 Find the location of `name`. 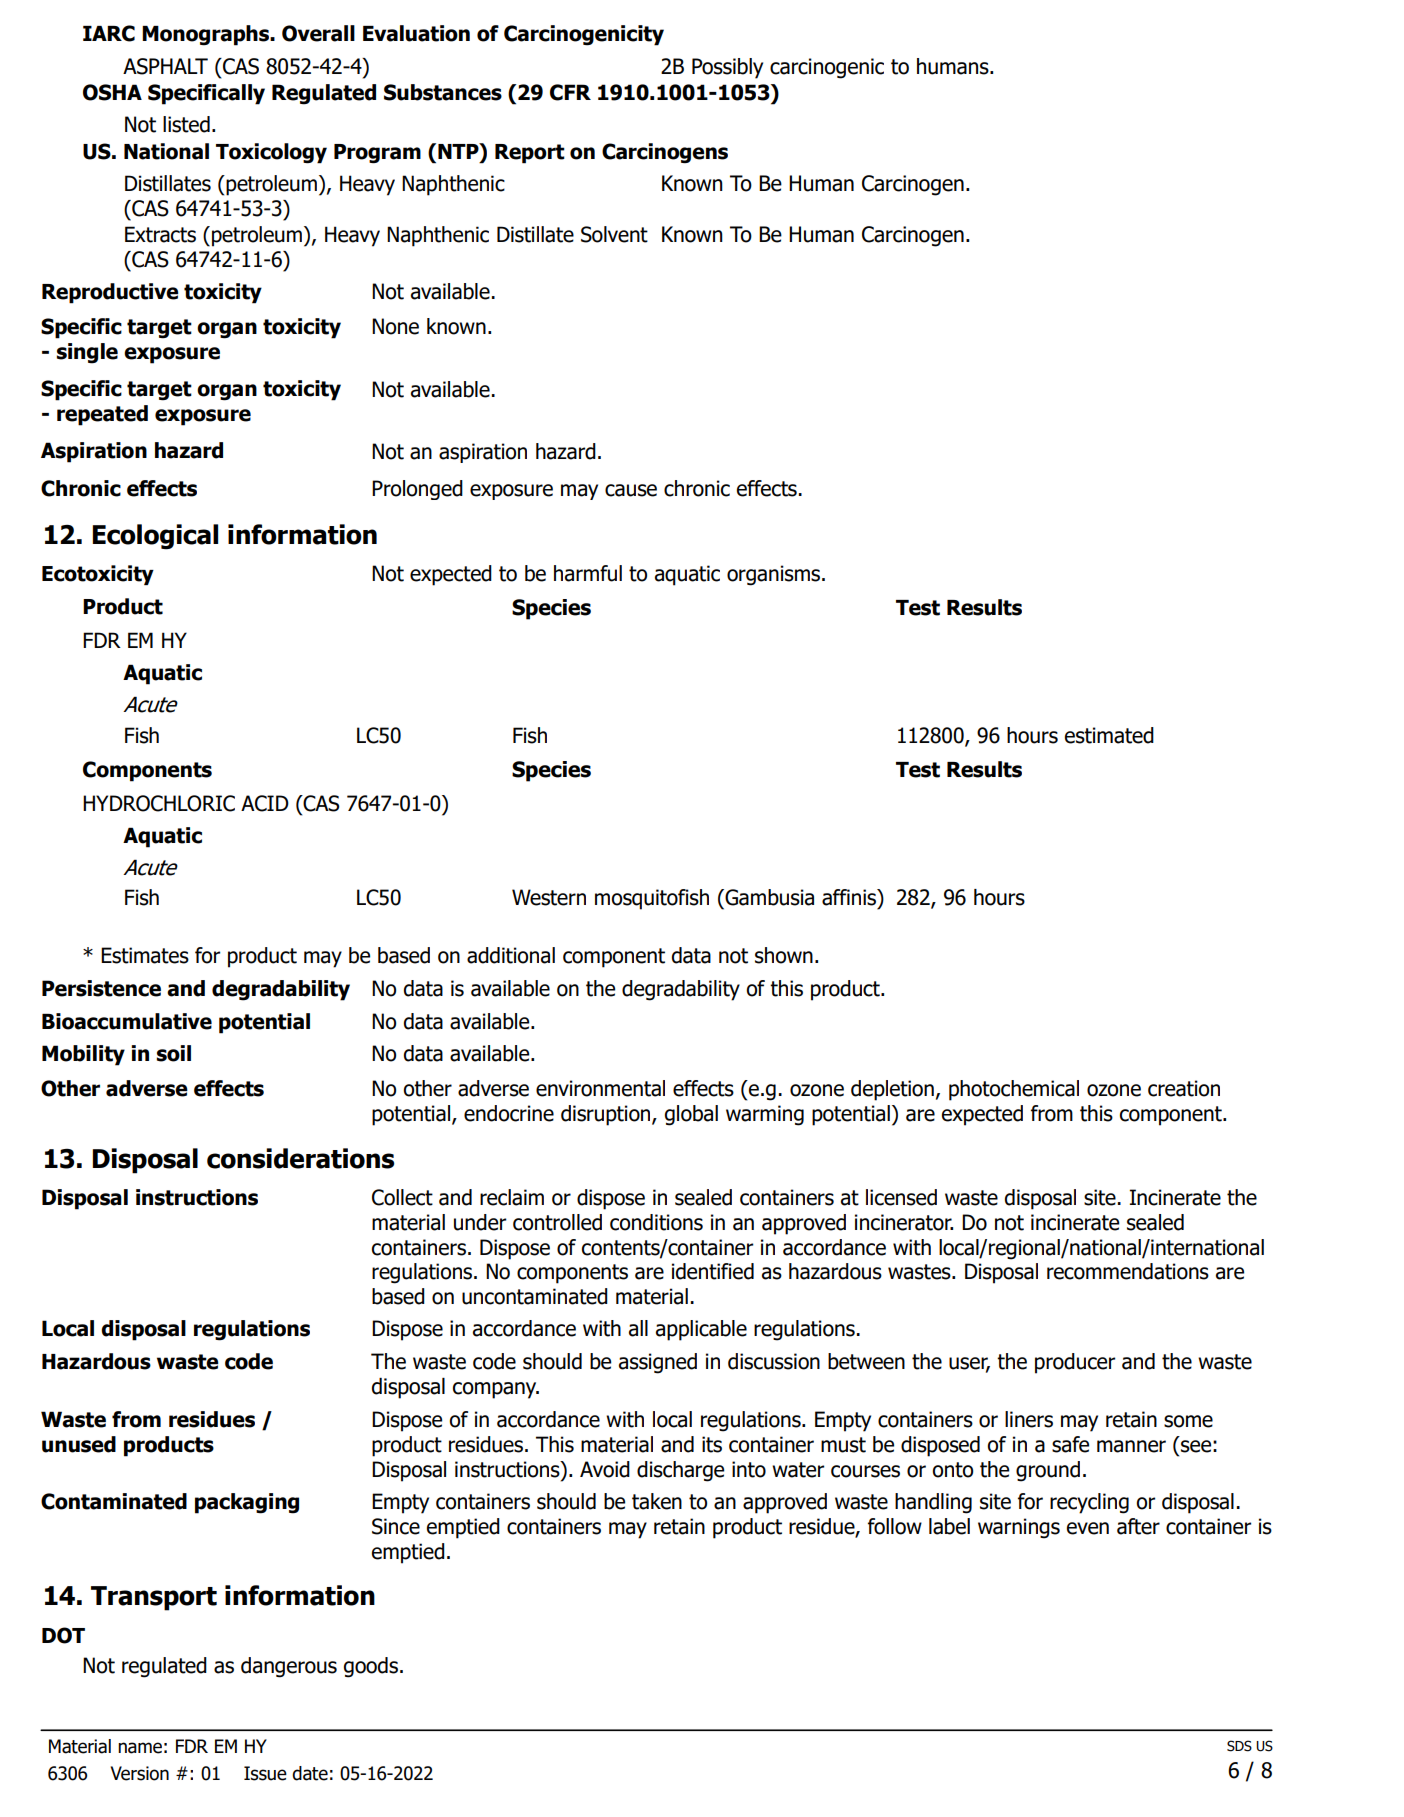

name is located at coordinates (140, 1748).
